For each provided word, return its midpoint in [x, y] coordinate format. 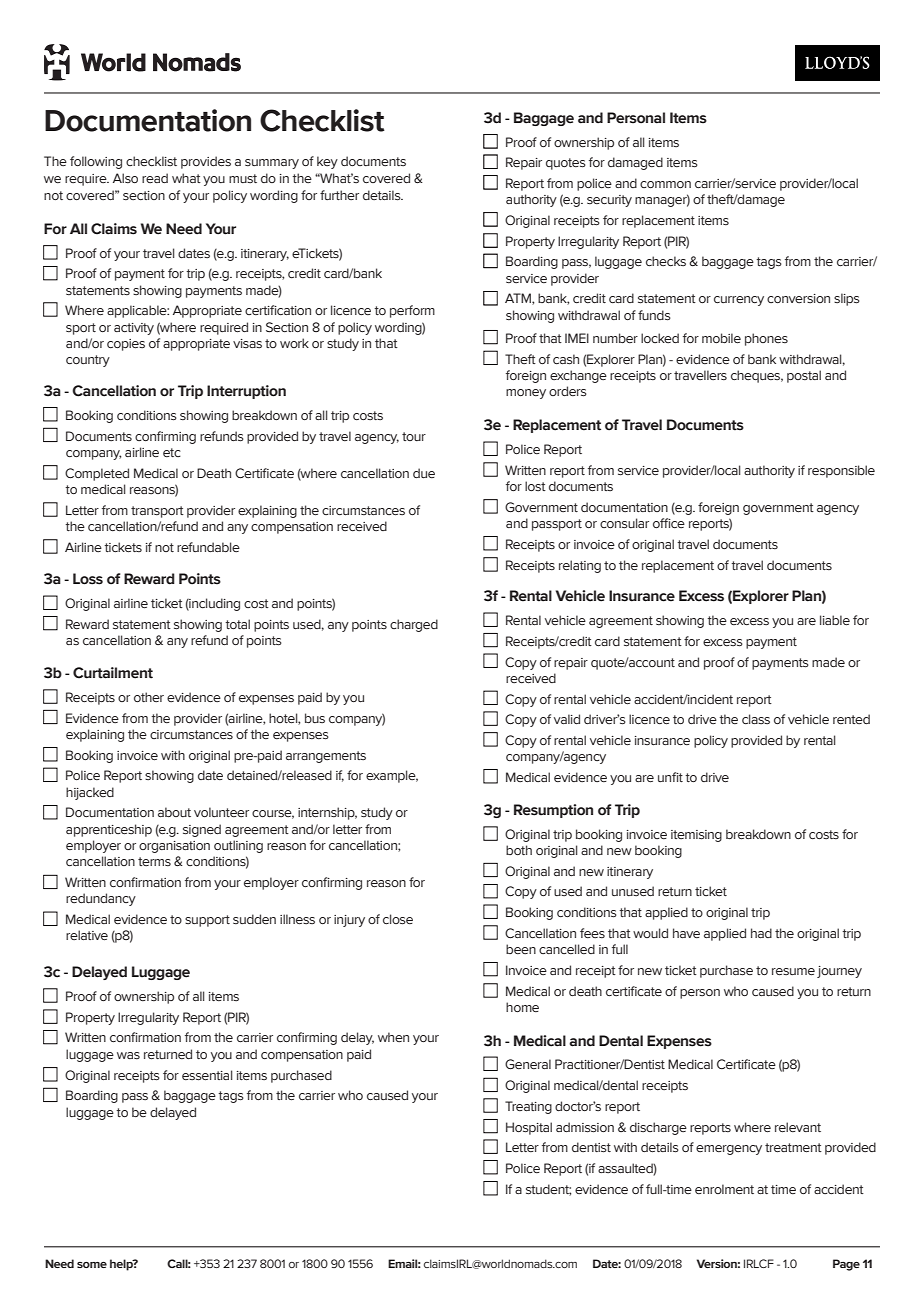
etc [172, 452]
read [155, 178]
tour [414, 436]
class [756, 719]
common [665, 184]
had [761, 933]
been [521, 949]
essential [207, 1075]
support [207, 921]
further [339, 195]
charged [414, 625]
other [149, 697]
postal [804, 376]
